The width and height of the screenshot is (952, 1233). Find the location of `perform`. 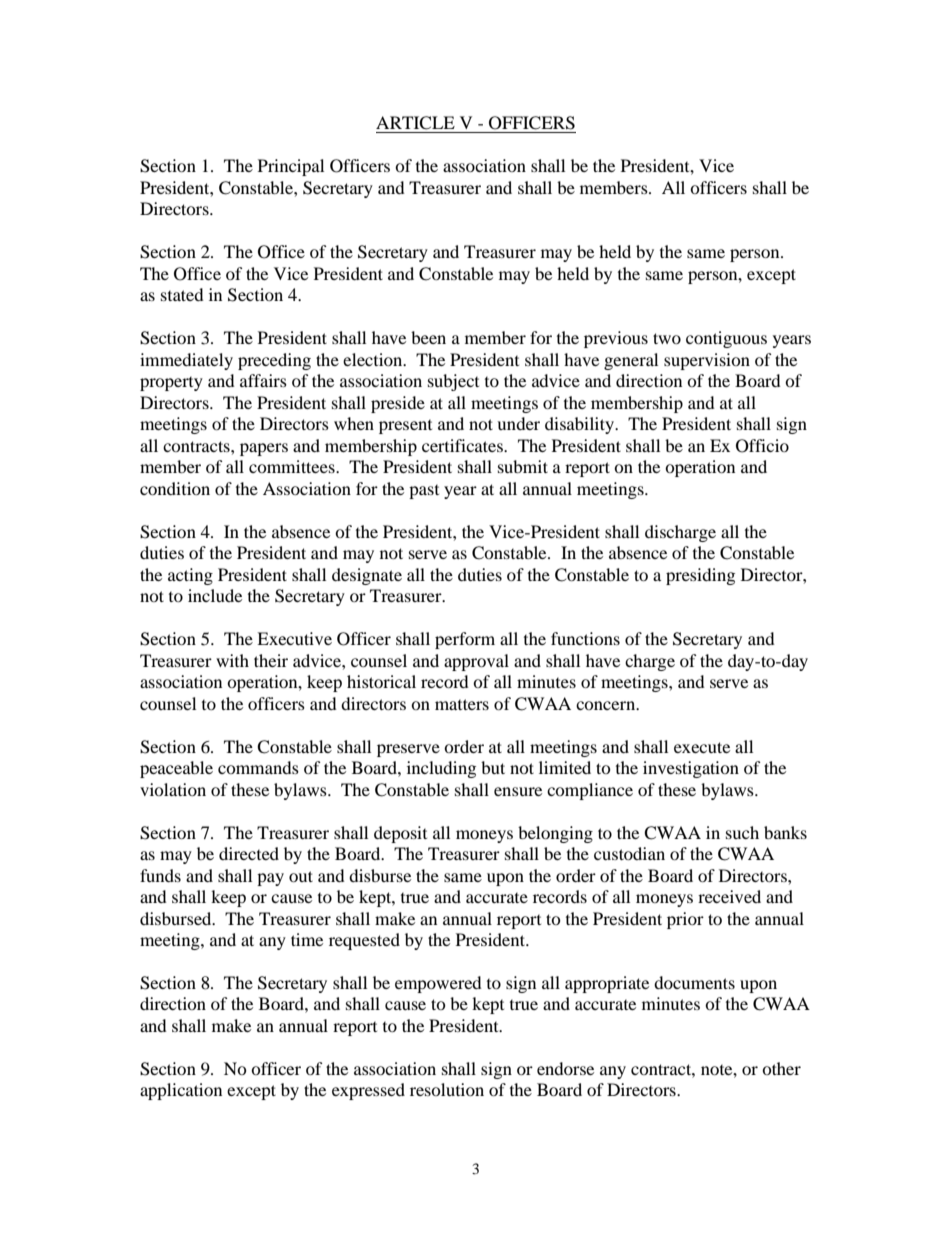

perform is located at coordinates (465, 640).
